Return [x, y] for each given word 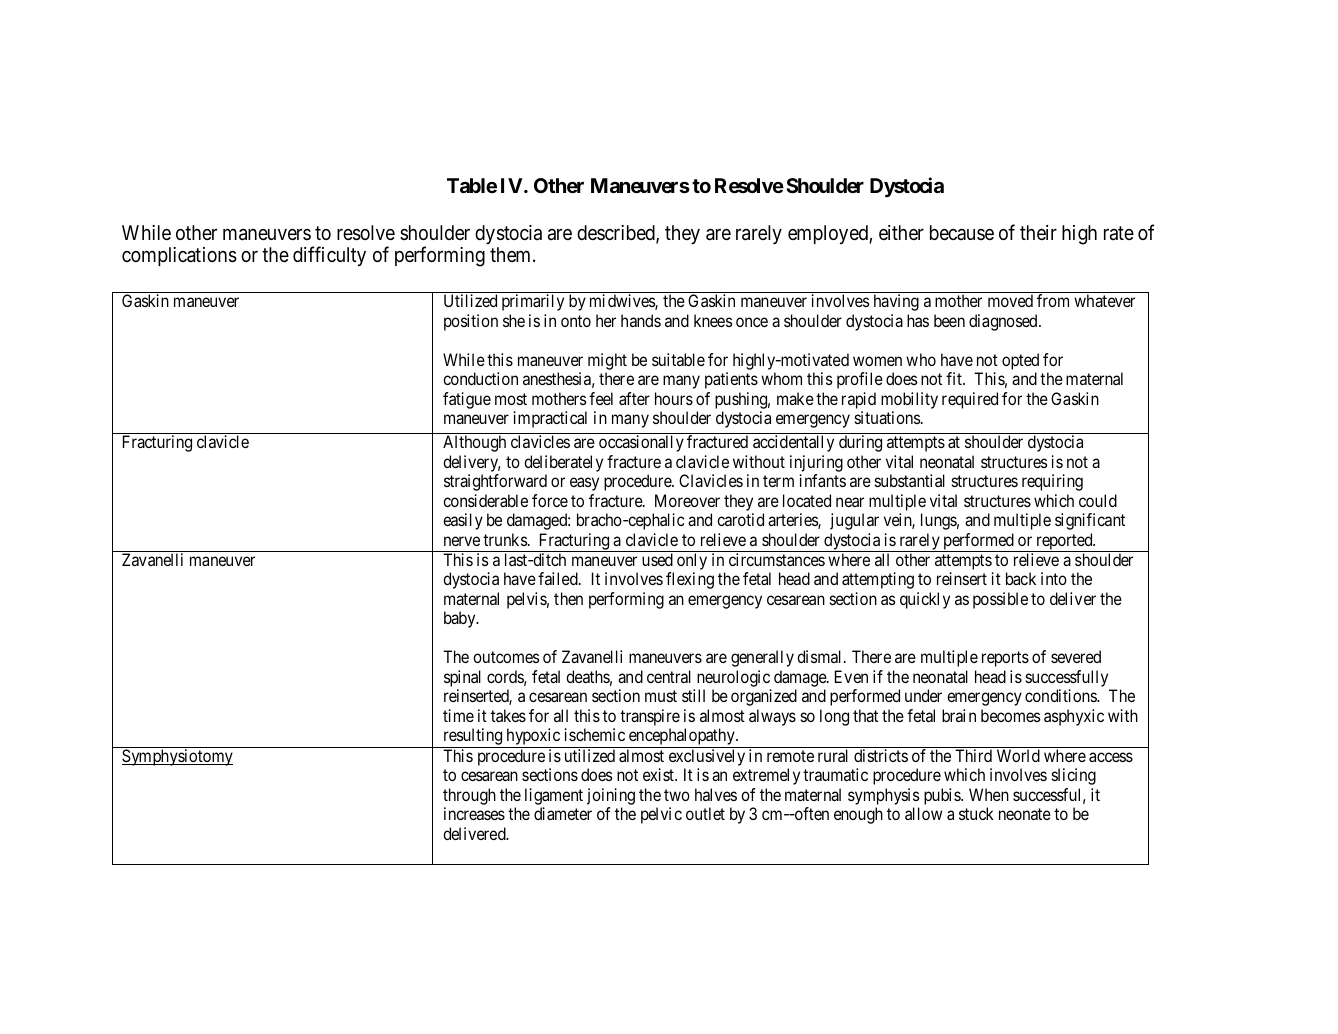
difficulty [329, 256]
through [469, 796]
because [962, 232]
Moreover [687, 500]
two [677, 795]
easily [463, 521]
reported [1064, 542]
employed [829, 234]
